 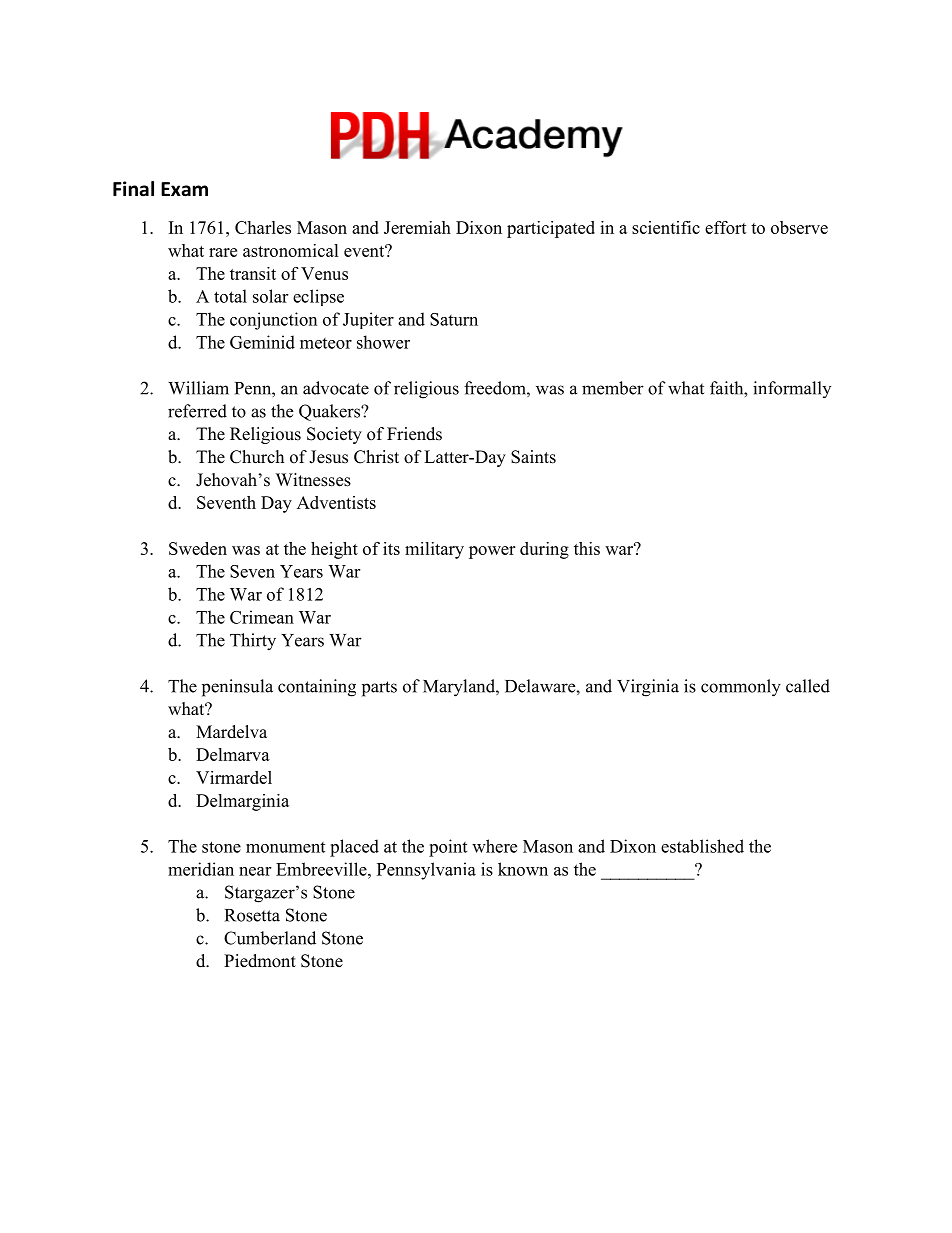 What do you see at coordinates (792, 389) in the page?
I see `informally` at bounding box center [792, 389].
